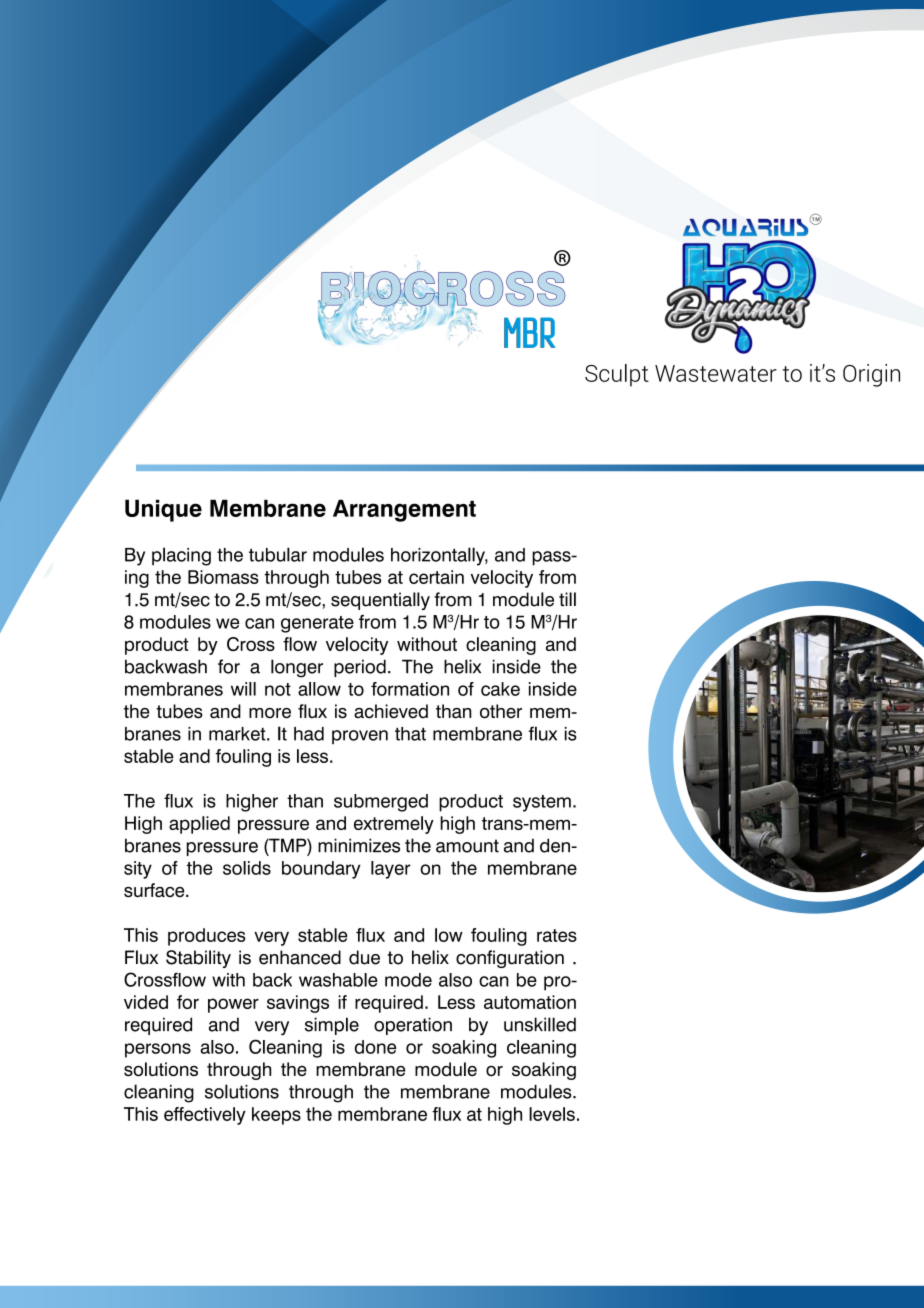  I want to click on unskilled, so click(540, 1024).
